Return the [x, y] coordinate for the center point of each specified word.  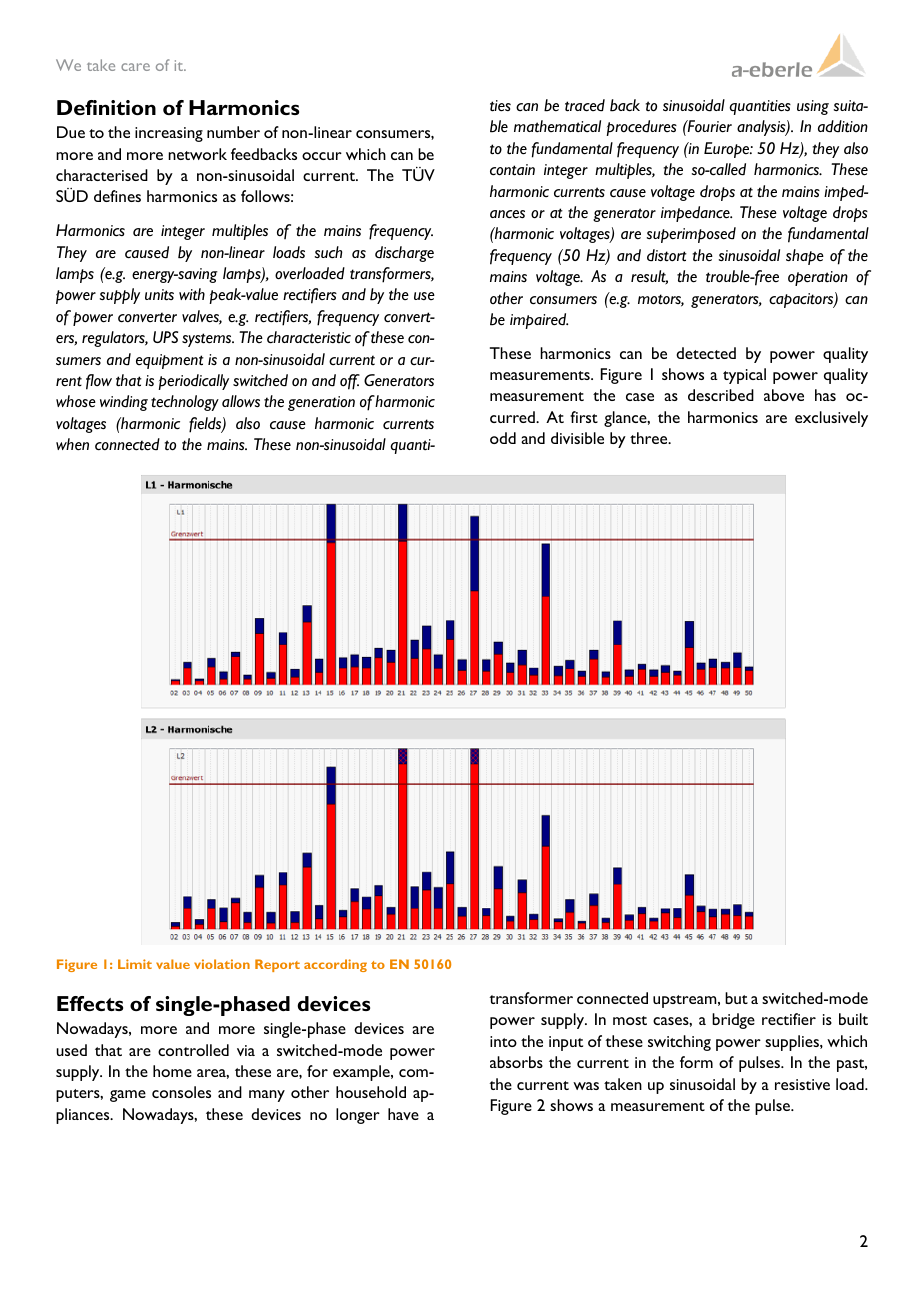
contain [512, 170]
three [650, 438]
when [72, 444]
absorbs [516, 1062]
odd [503, 438]
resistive [802, 1084]
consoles [181, 1092]
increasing [169, 134]
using [813, 107]
